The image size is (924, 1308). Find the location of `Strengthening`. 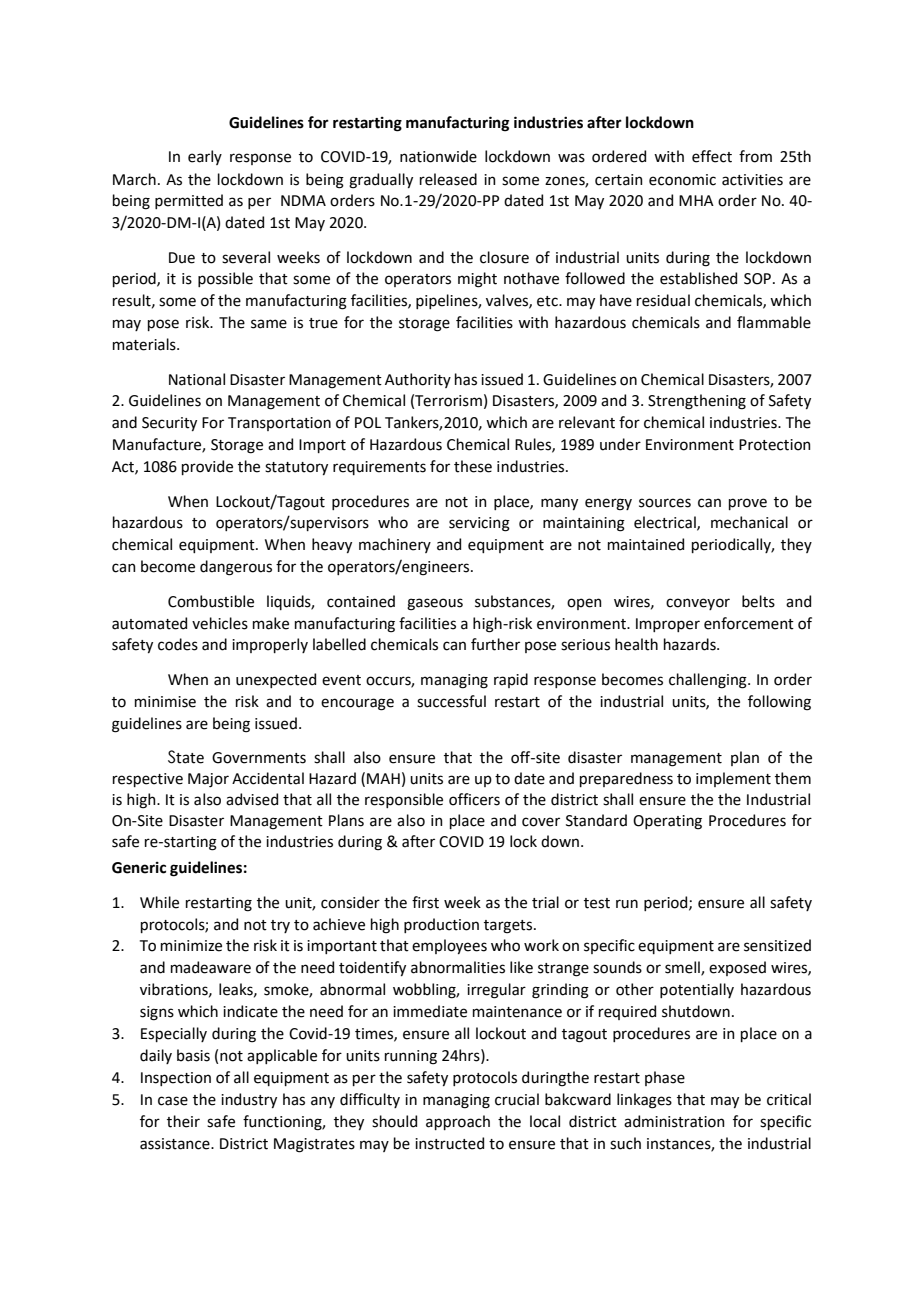

Strengthening is located at coordinates (697, 402).
